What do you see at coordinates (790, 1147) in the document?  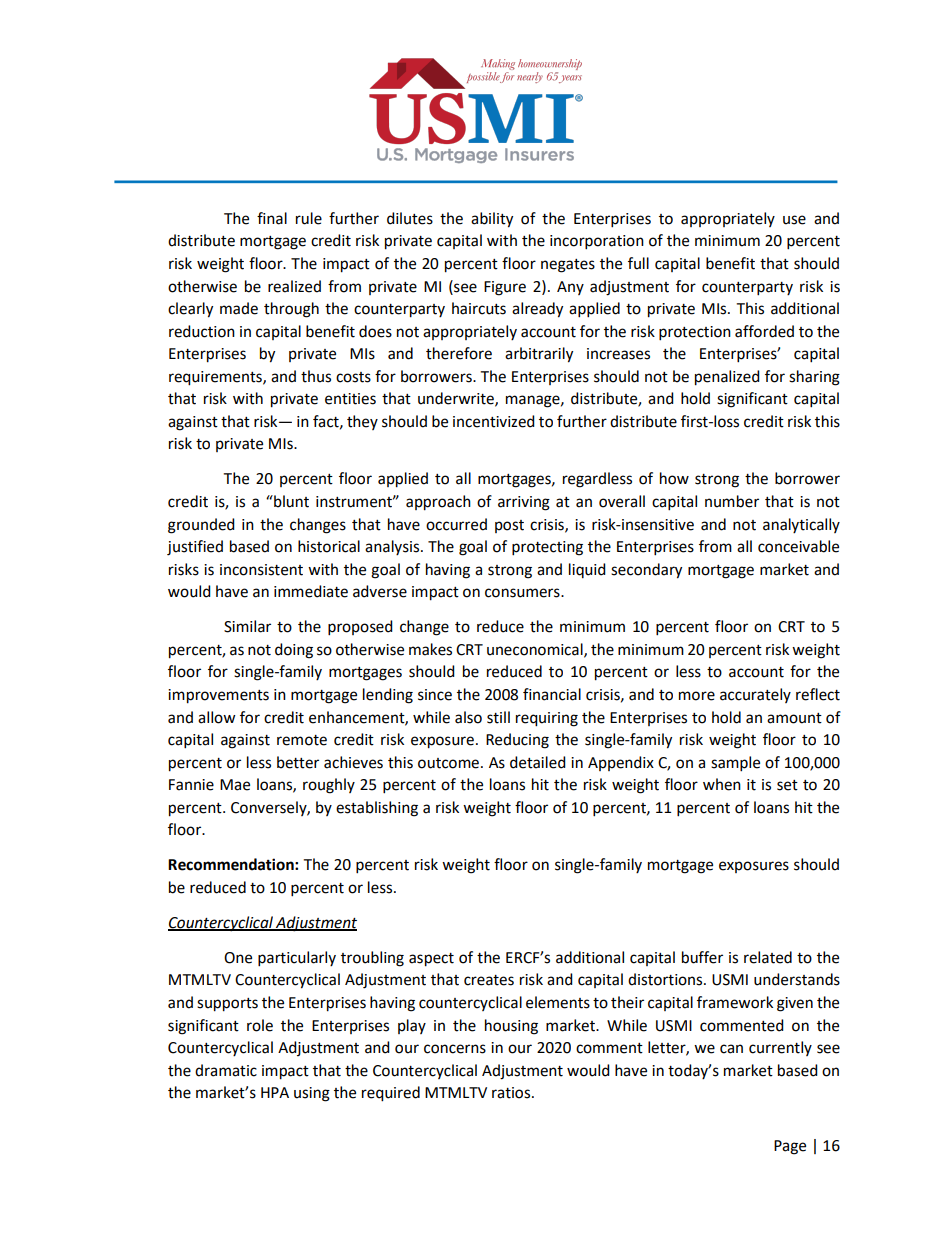 I see `Page` at bounding box center [790, 1147].
